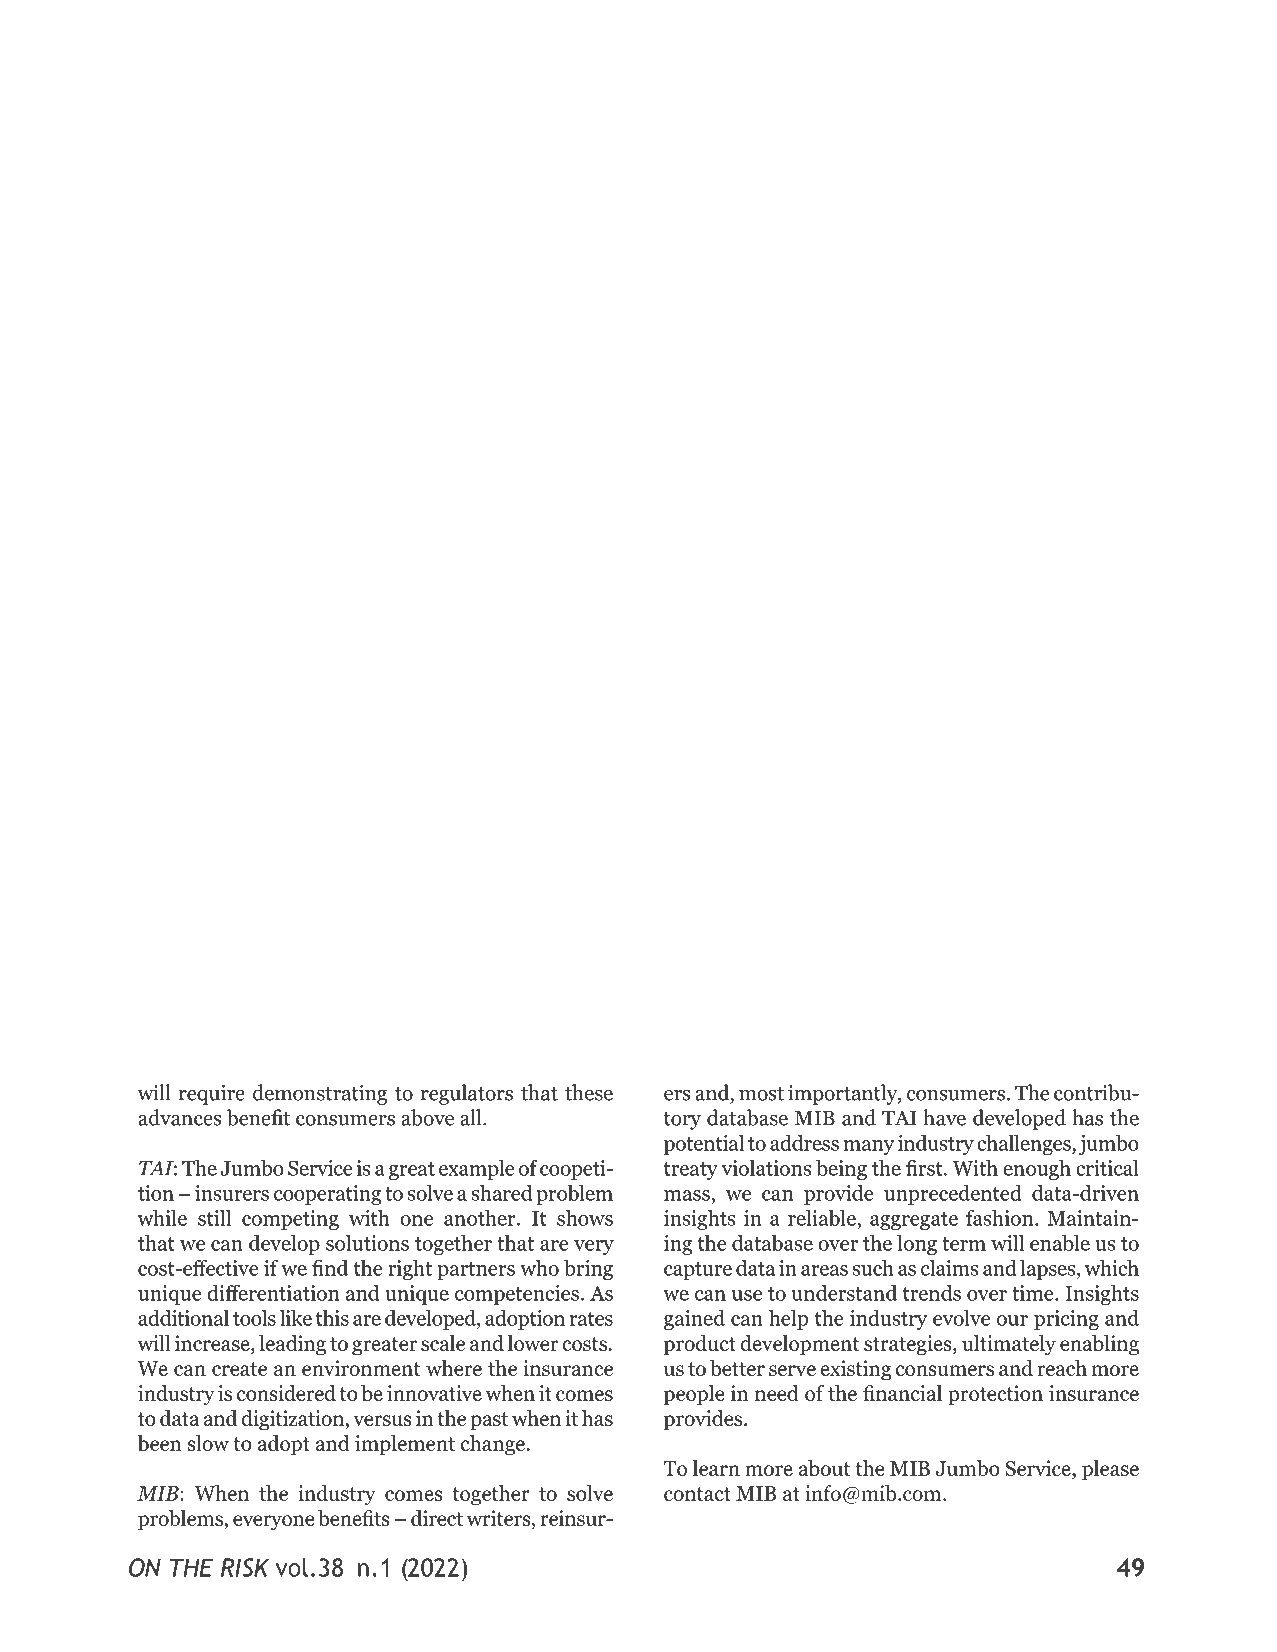  Describe the element at coordinates (591, 1319) in the screenshot. I see `rates` at that location.
